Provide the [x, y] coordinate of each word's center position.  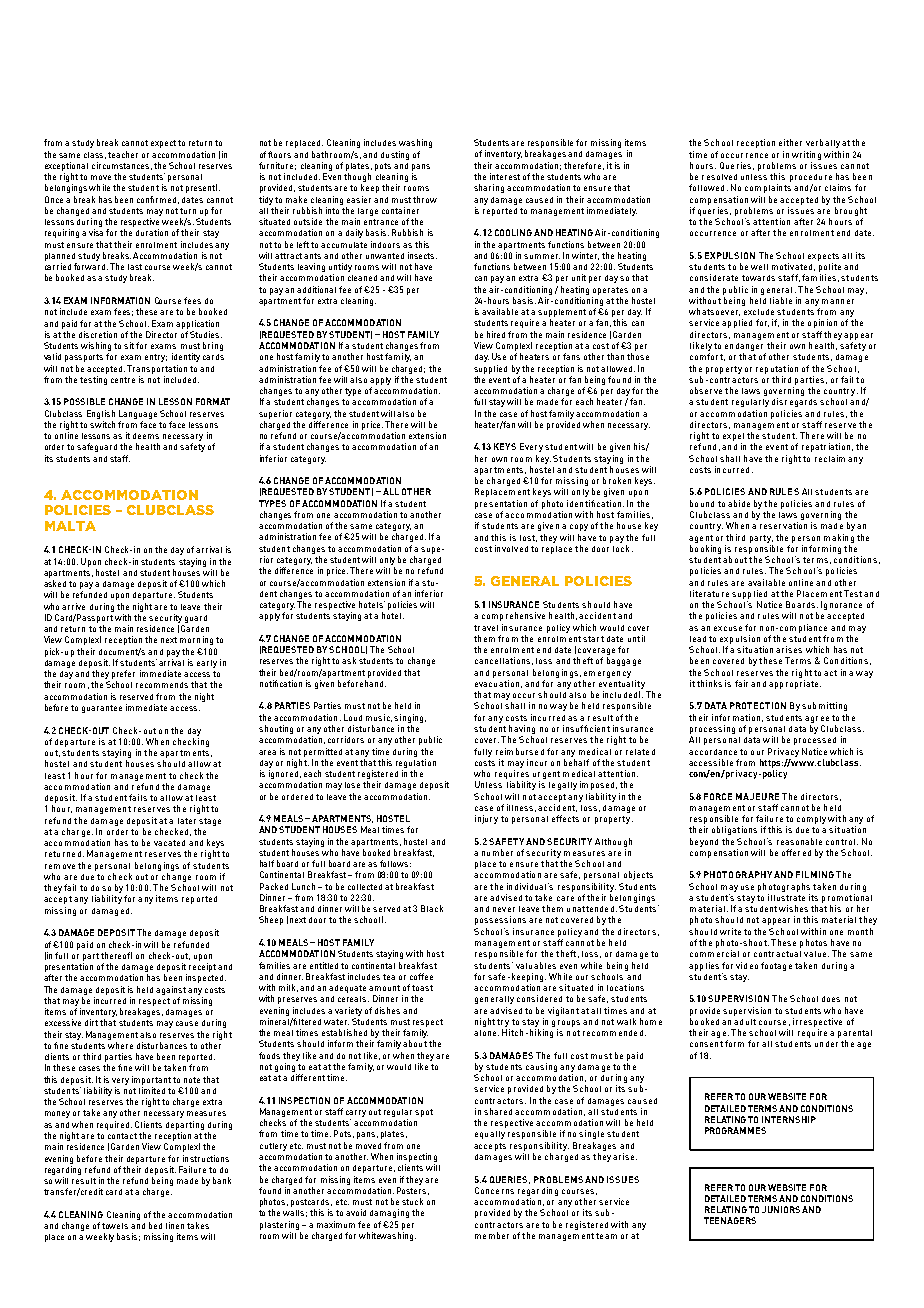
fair [741, 683]
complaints [768, 188]
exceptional [66, 166]
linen [175, 1225]
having [521, 731]
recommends [162, 685]
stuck [412, 1201]
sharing [489, 188]
